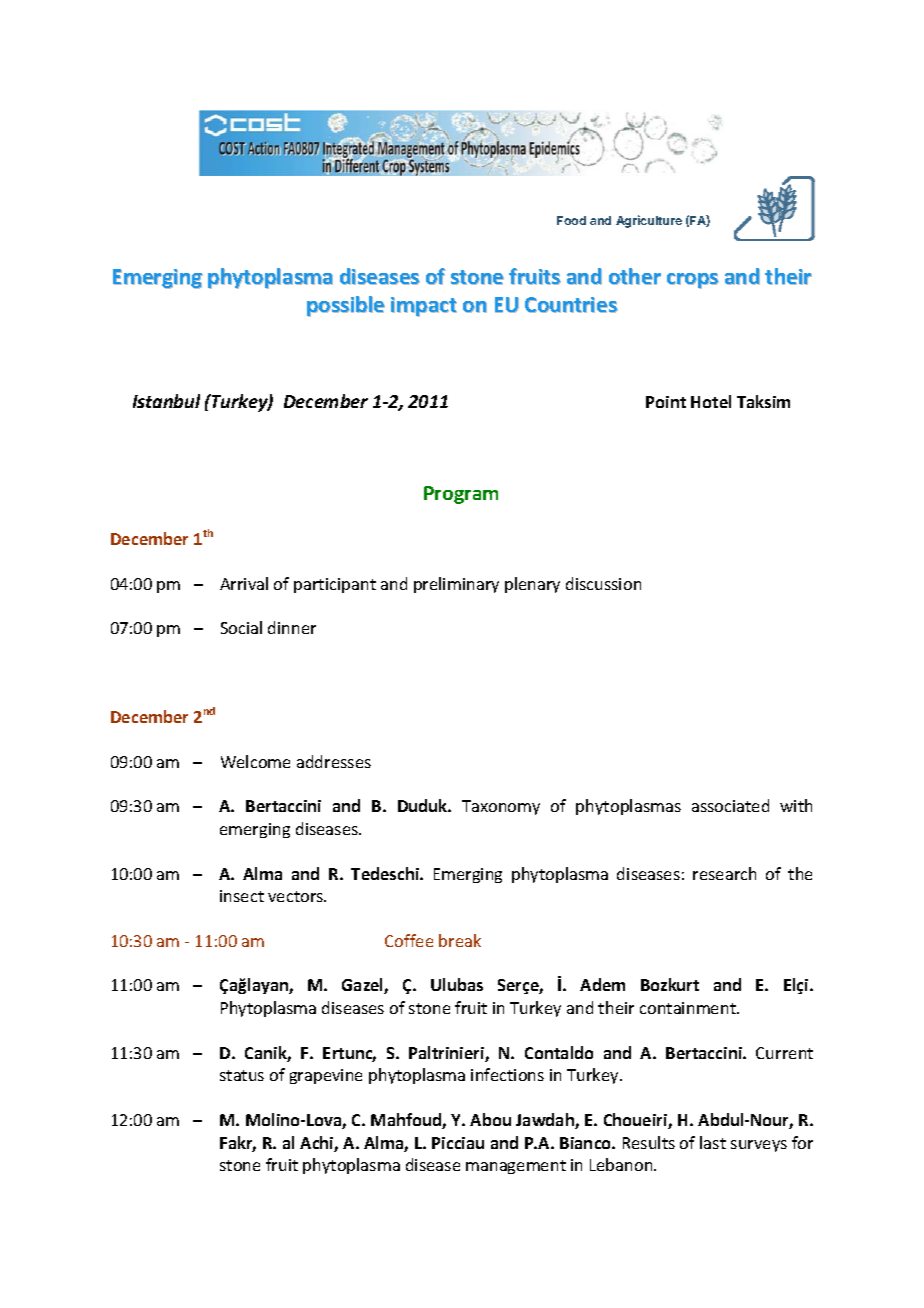 This document has width=924, height=1308. I want to click on Food, so click(571, 220).
